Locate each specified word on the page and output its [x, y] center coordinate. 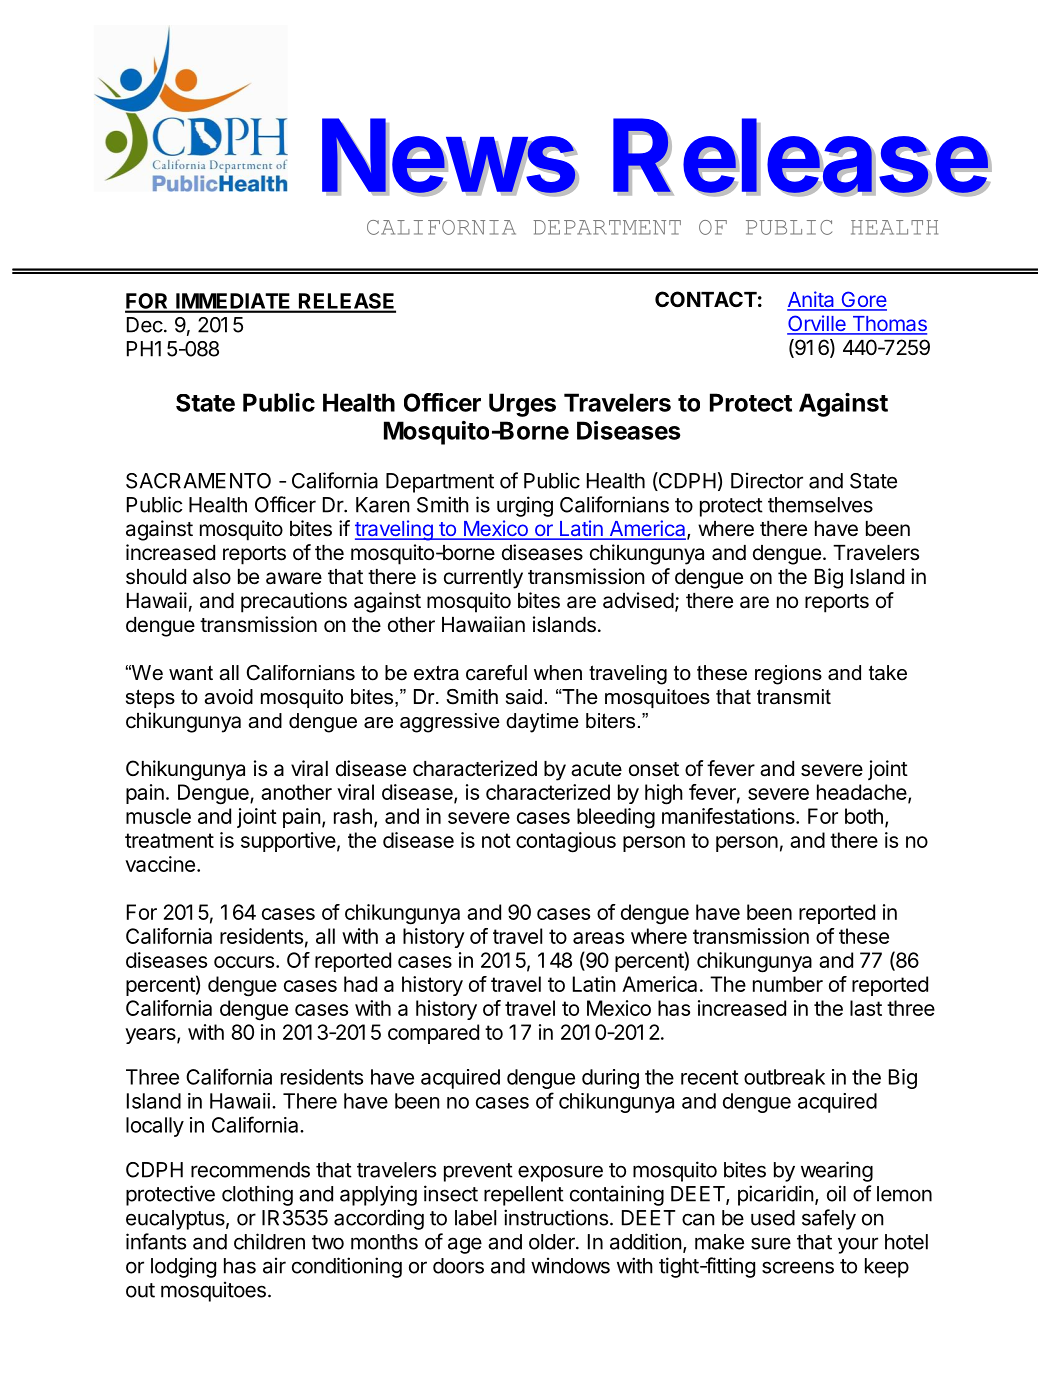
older [553, 1242]
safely [829, 1219]
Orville [817, 324]
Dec [145, 325]
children [269, 1241]
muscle [158, 816]
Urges [522, 405]
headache [862, 792]
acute [596, 769]
